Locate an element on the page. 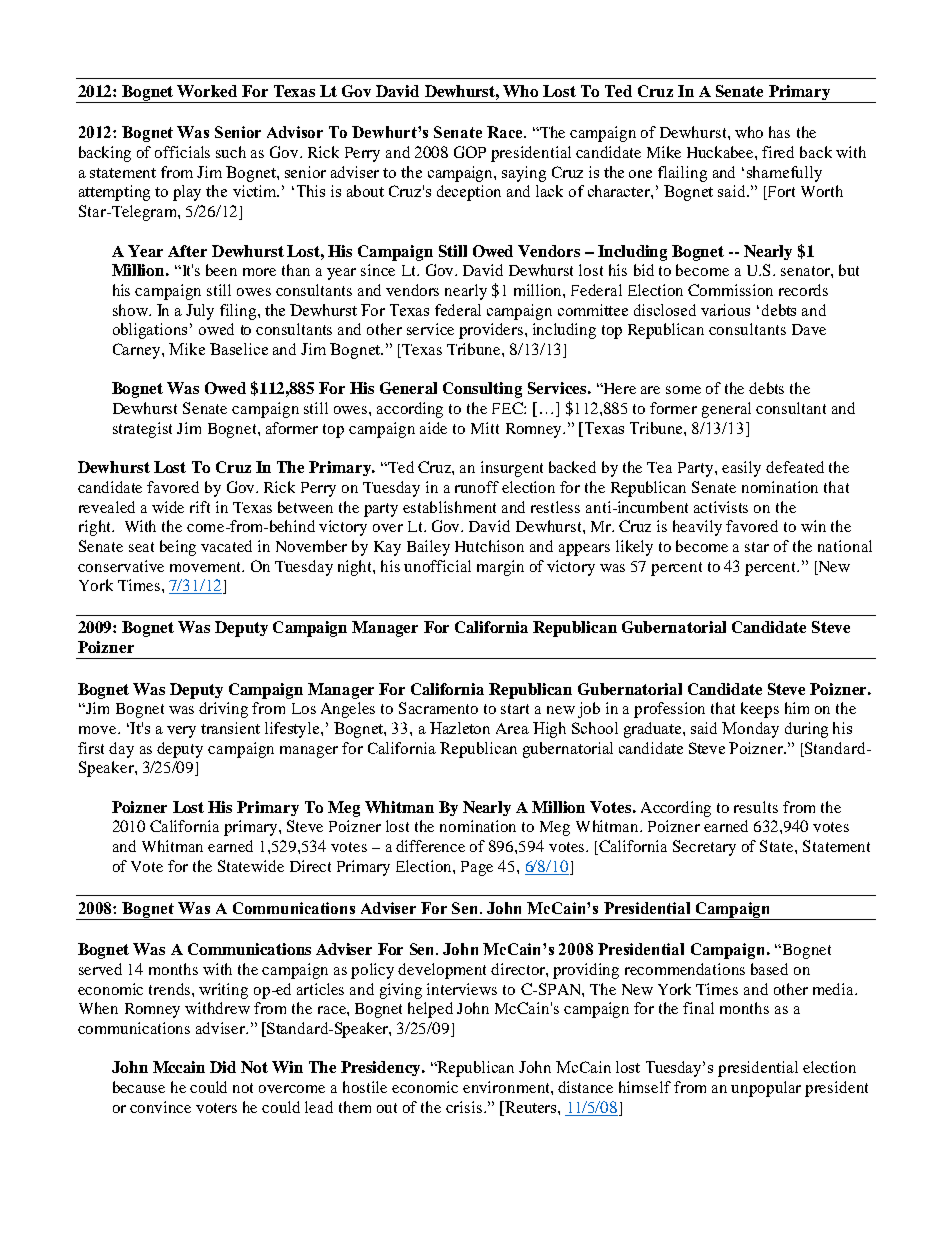 The image size is (952, 1233). officials is located at coordinates (182, 152).
